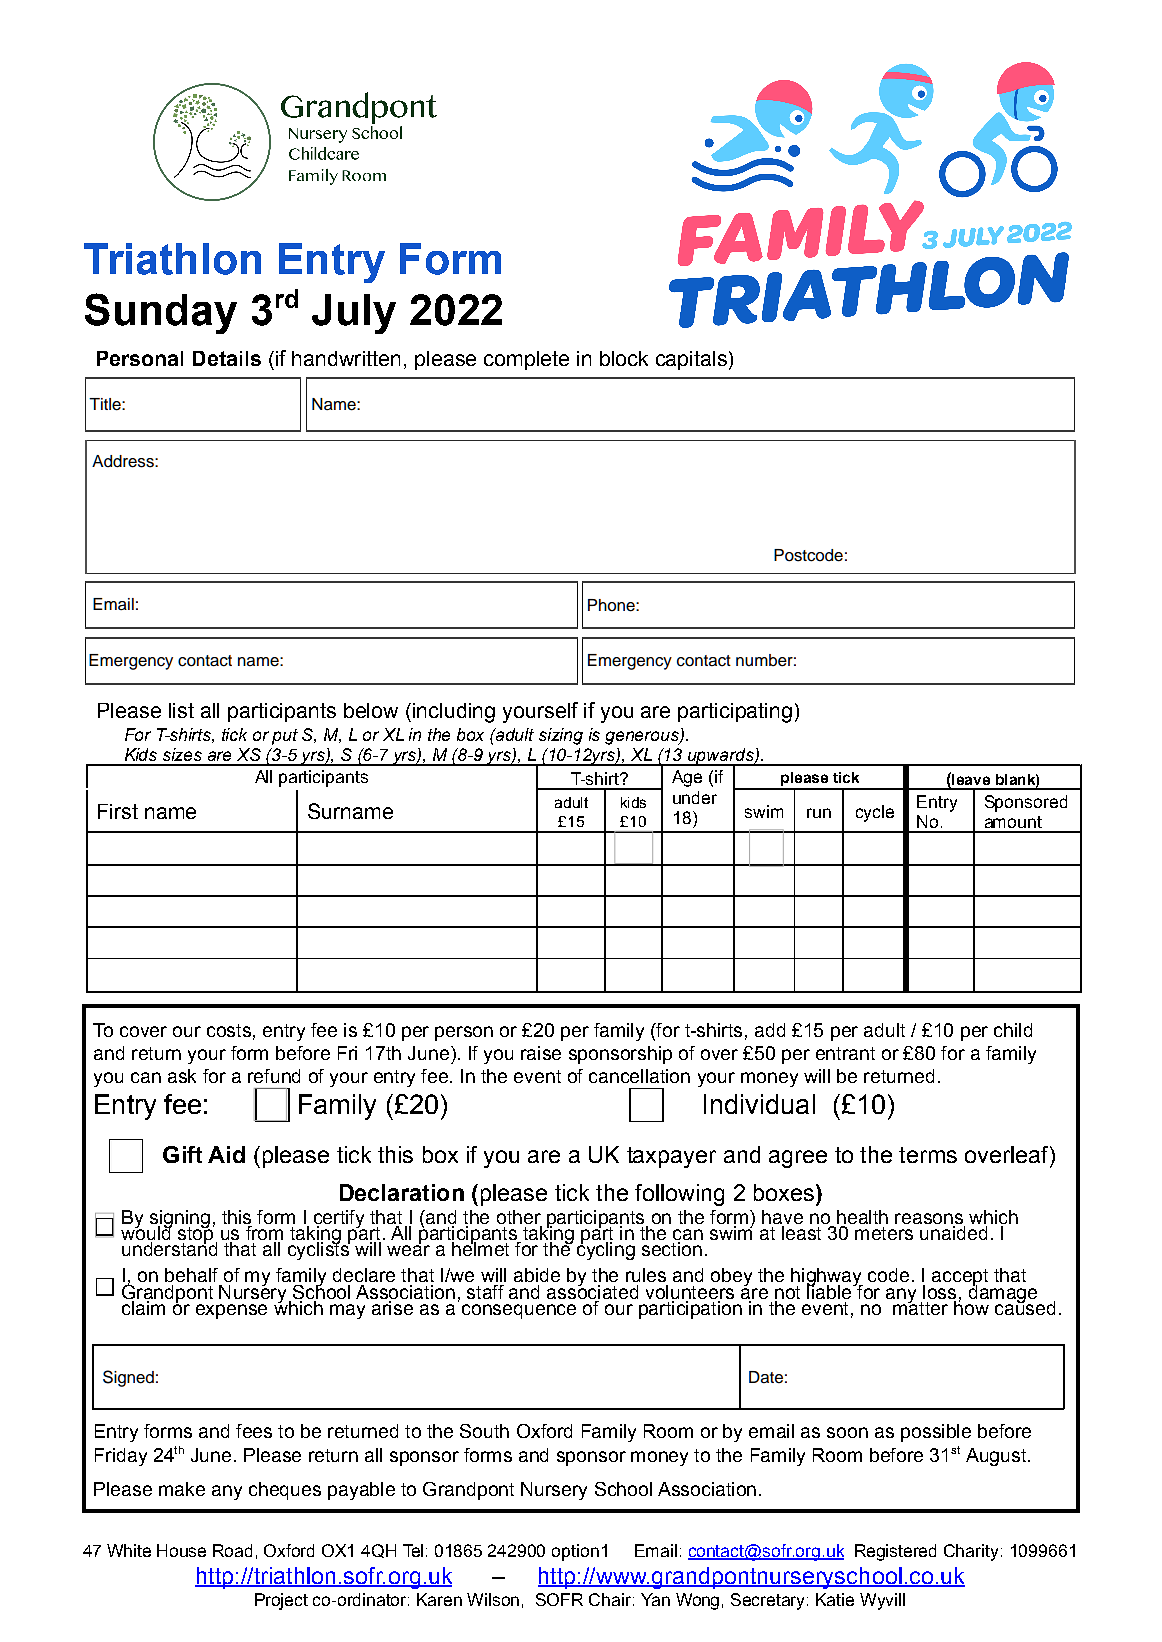  What do you see at coordinates (606, 1250) in the document?
I see `cycling` at bounding box center [606, 1250].
